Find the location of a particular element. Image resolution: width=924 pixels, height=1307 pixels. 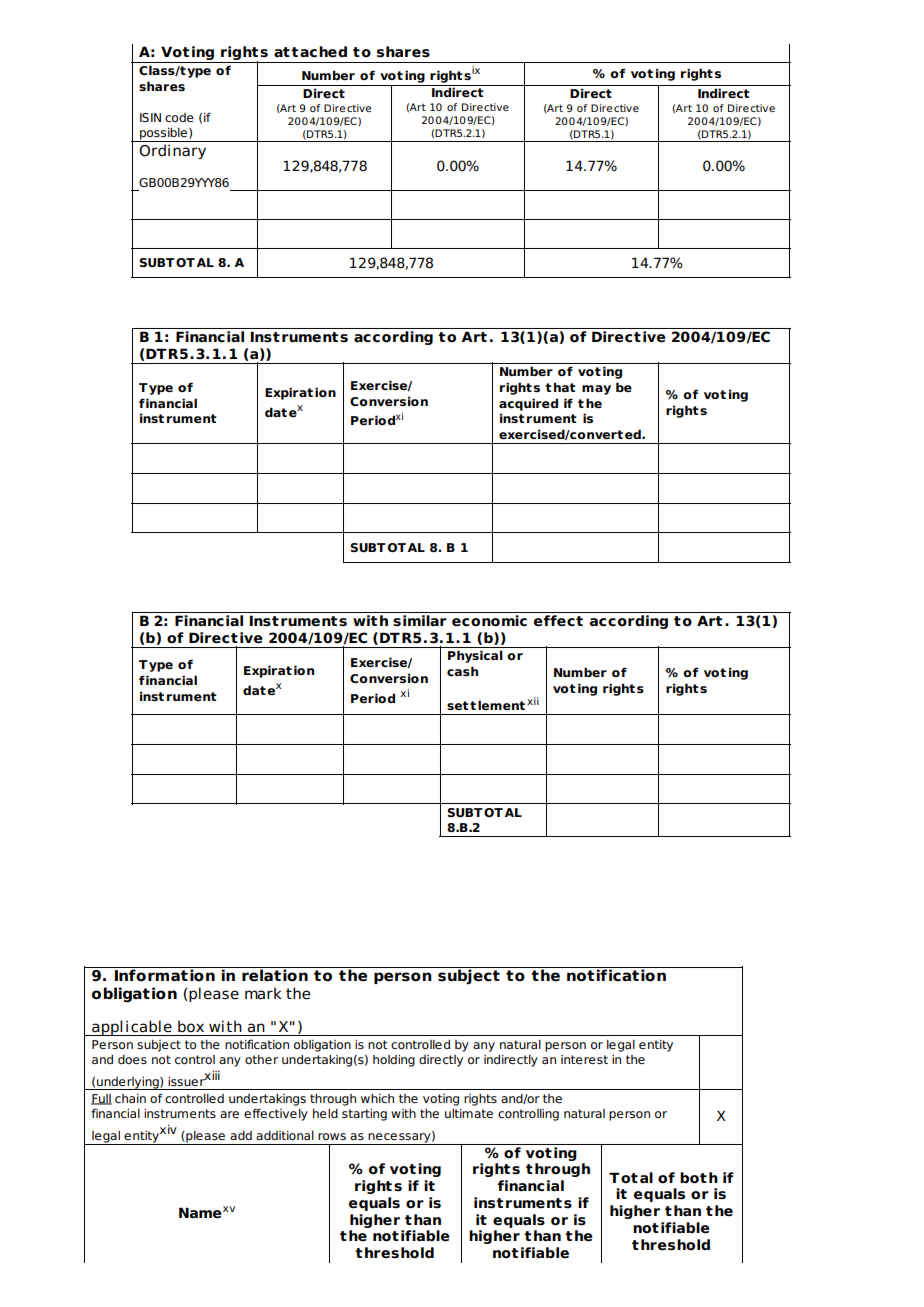

possible is located at coordinates (163, 135).
